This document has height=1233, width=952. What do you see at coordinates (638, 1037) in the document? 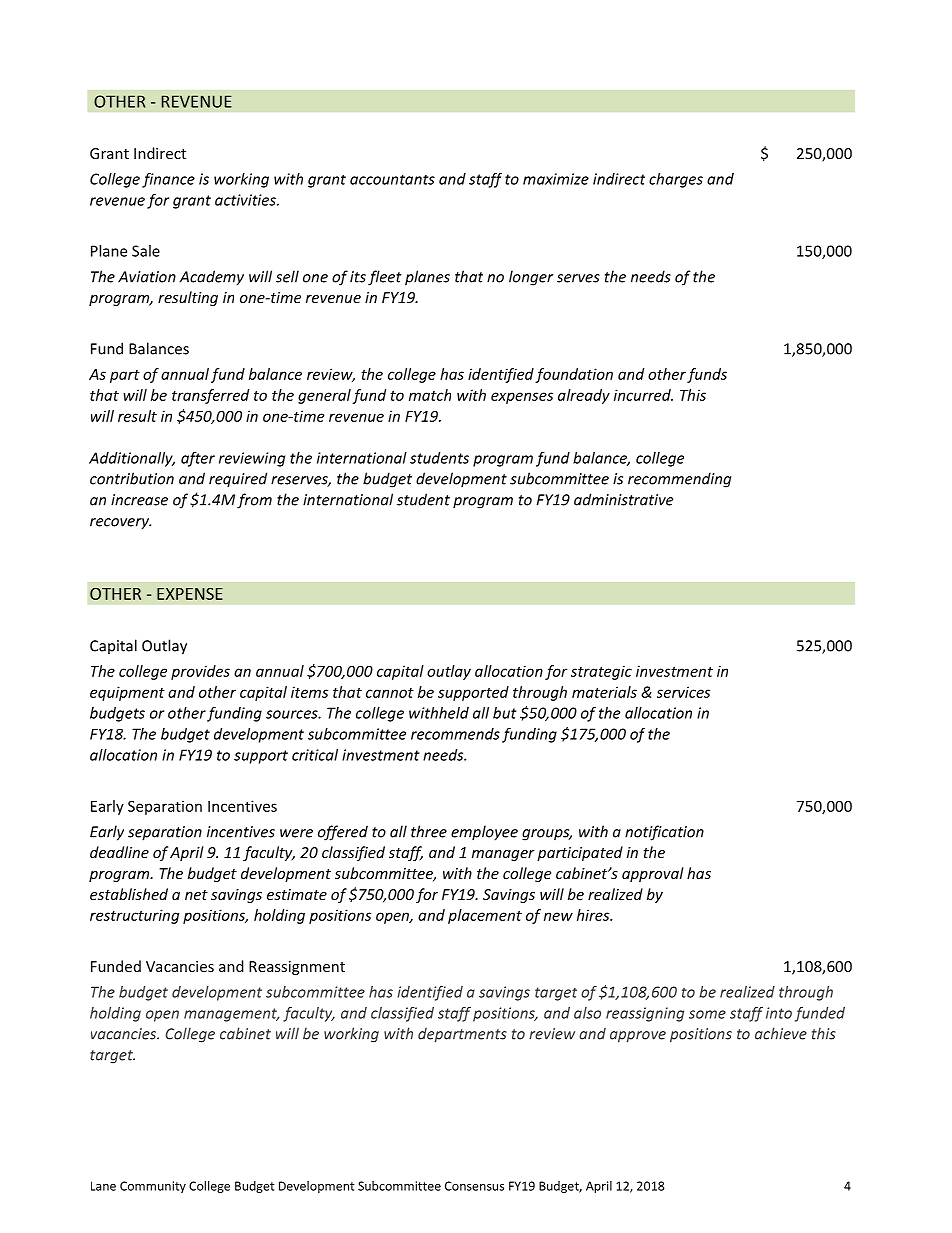
I see `approve` at bounding box center [638, 1037].
